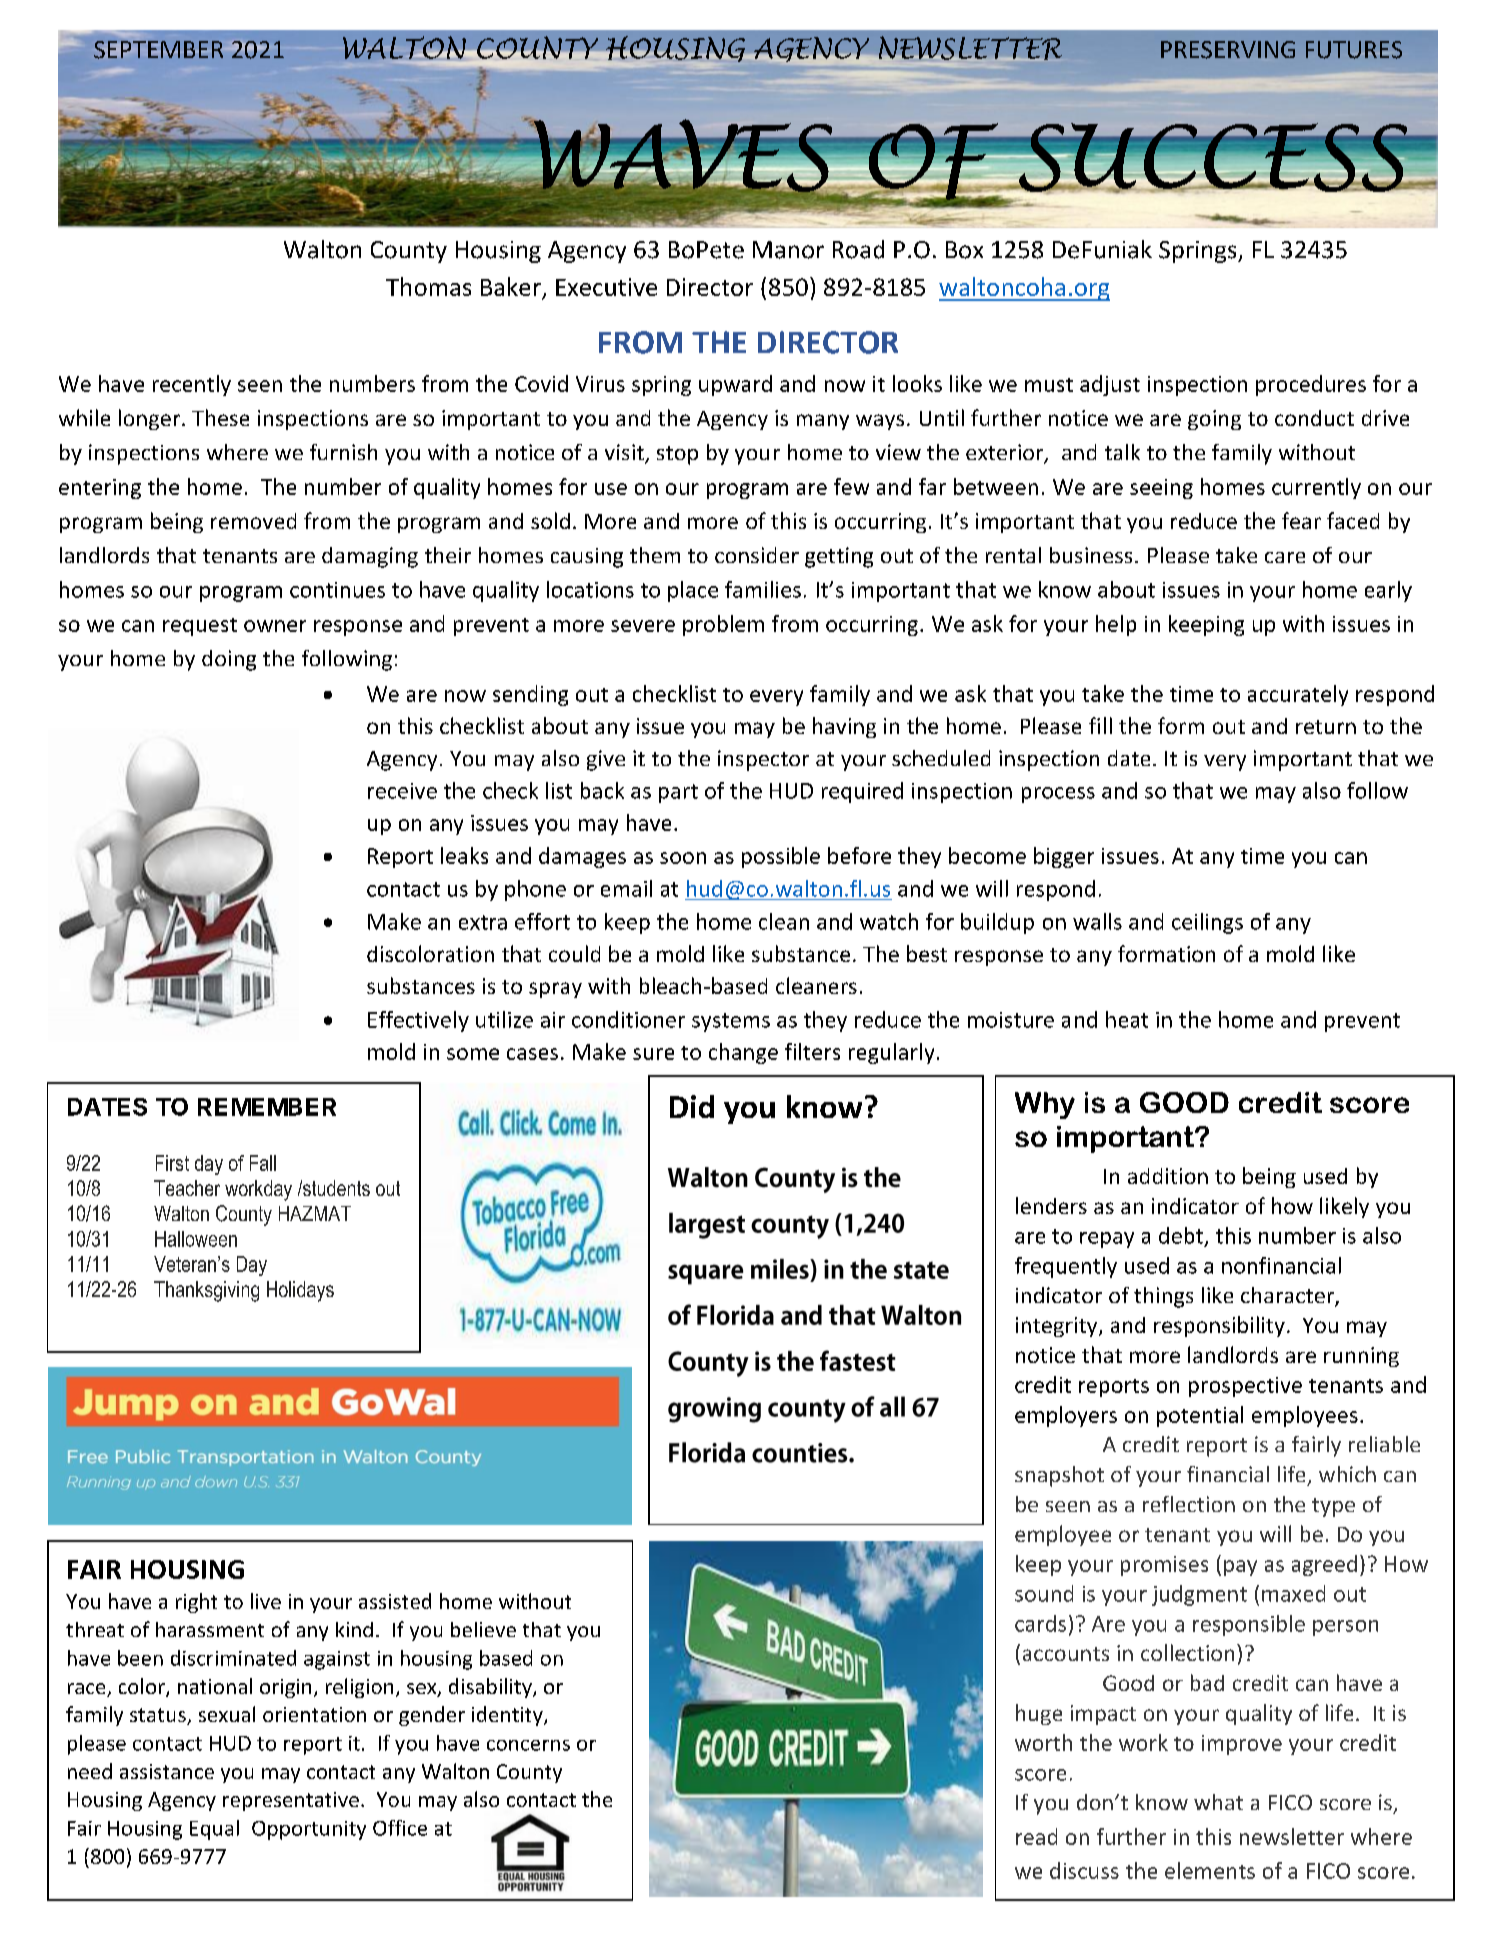 This screenshot has height=1935, width=1496. I want to click on Effectively, so click(418, 1021).
